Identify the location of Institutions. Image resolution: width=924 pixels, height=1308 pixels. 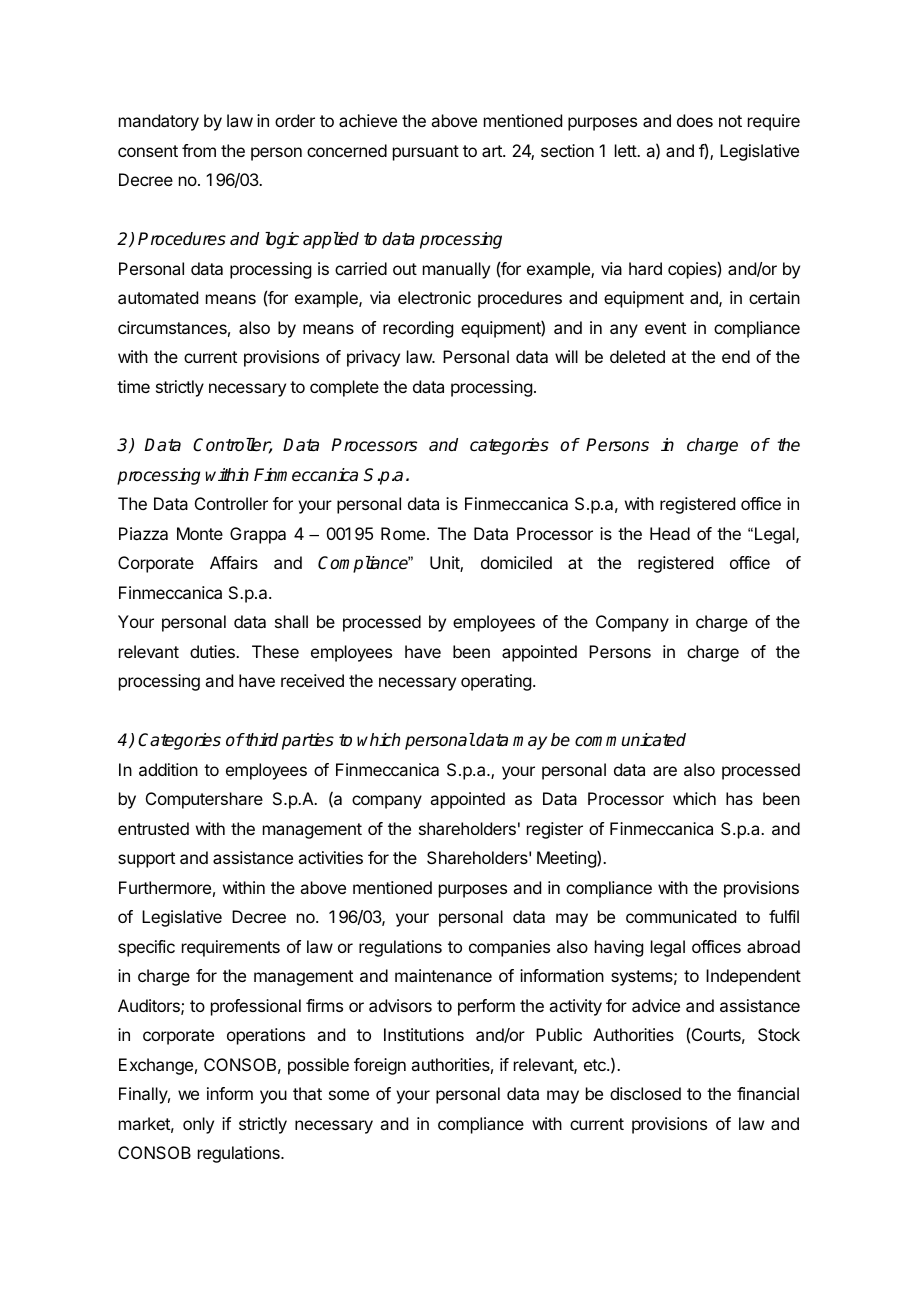
(424, 1034).
